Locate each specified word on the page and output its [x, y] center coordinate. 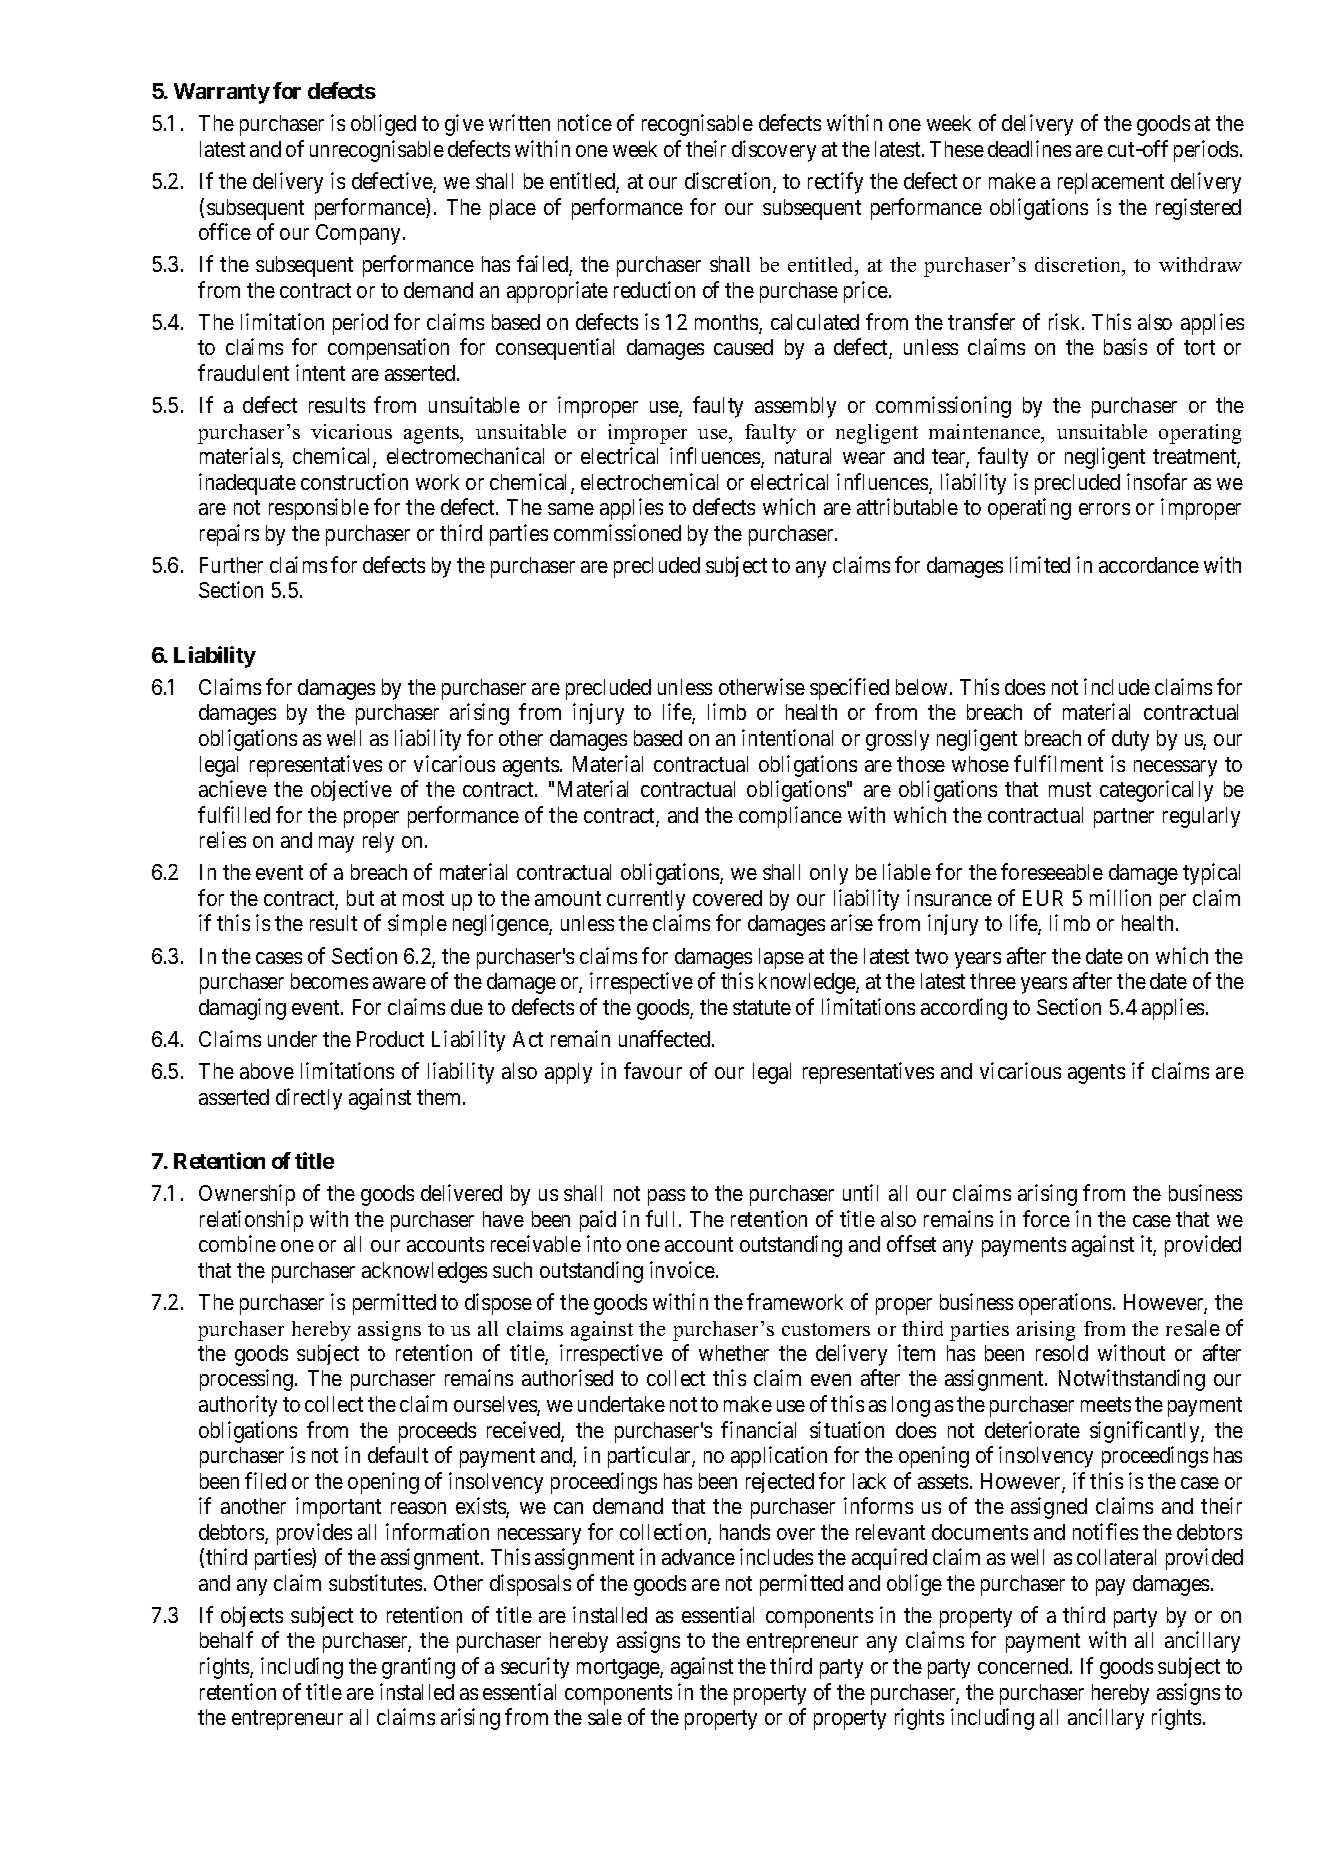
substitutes [375, 1582]
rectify [835, 183]
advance [698, 1557]
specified [849, 689]
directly [309, 1099]
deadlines [1029, 148]
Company [358, 234]
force [1046, 1218]
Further [231, 565]
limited [1040, 564]
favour [653, 1070]
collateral [1116, 1557]
